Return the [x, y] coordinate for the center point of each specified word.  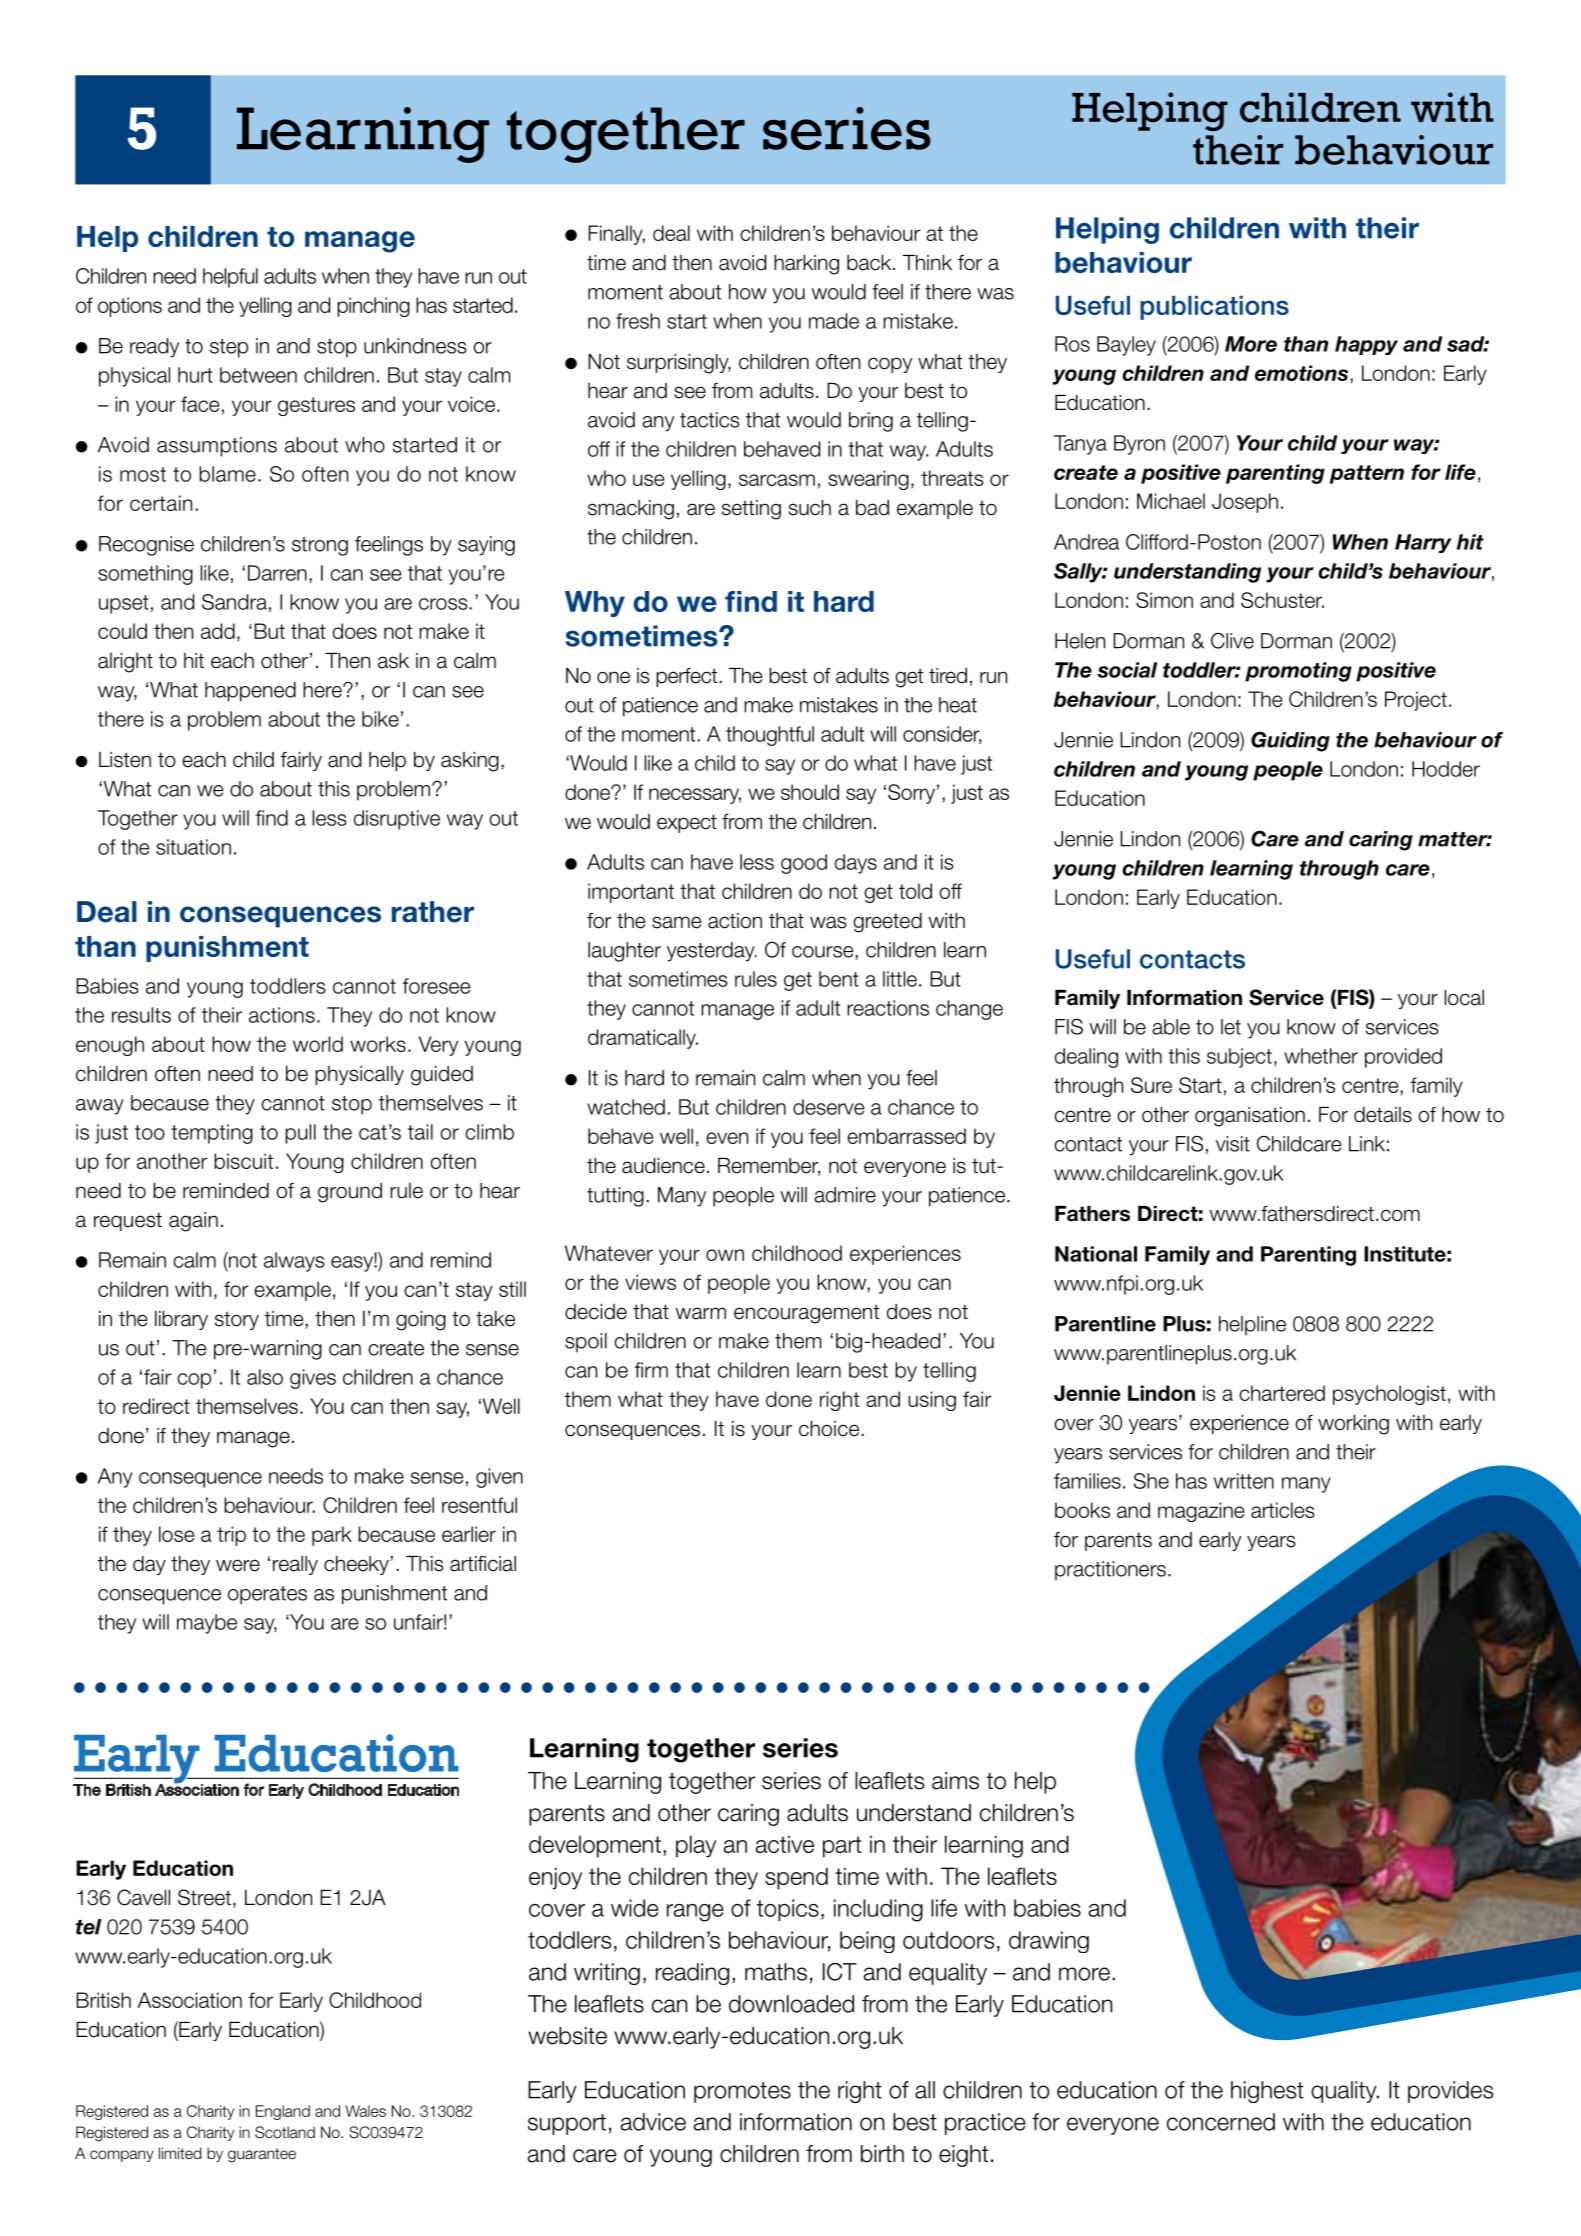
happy [1366, 345]
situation [193, 847]
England [283, 2112]
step [229, 348]
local [1464, 998]
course [824, 953]
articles [1283, 1510]
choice [829, 1429]
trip [231, 1536]
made [834, 321]
